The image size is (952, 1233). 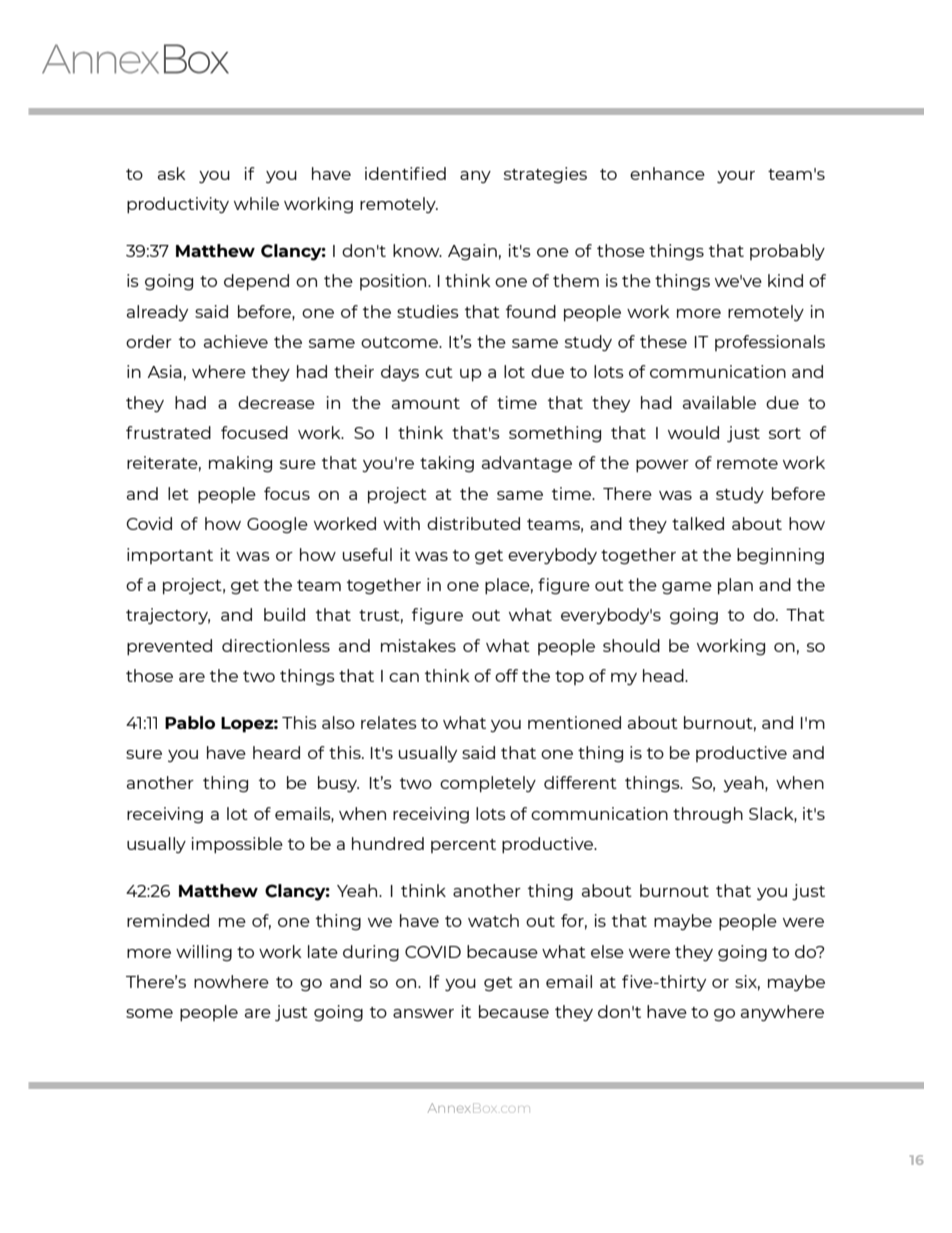 I want to click on answer, so click(x=423, y=1013).
